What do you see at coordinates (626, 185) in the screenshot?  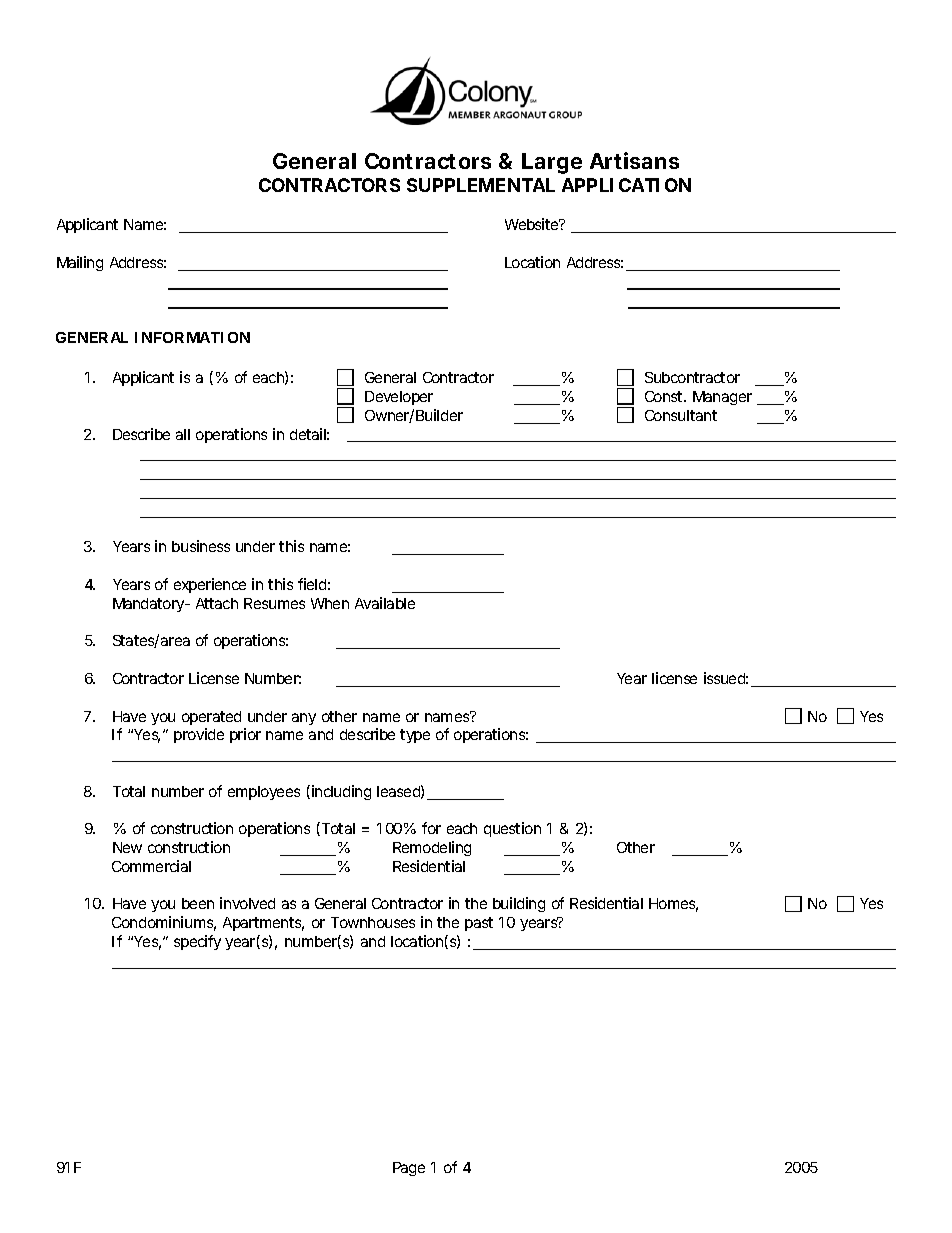 I see `APPLICATION` at bounding box center [626, 185].
